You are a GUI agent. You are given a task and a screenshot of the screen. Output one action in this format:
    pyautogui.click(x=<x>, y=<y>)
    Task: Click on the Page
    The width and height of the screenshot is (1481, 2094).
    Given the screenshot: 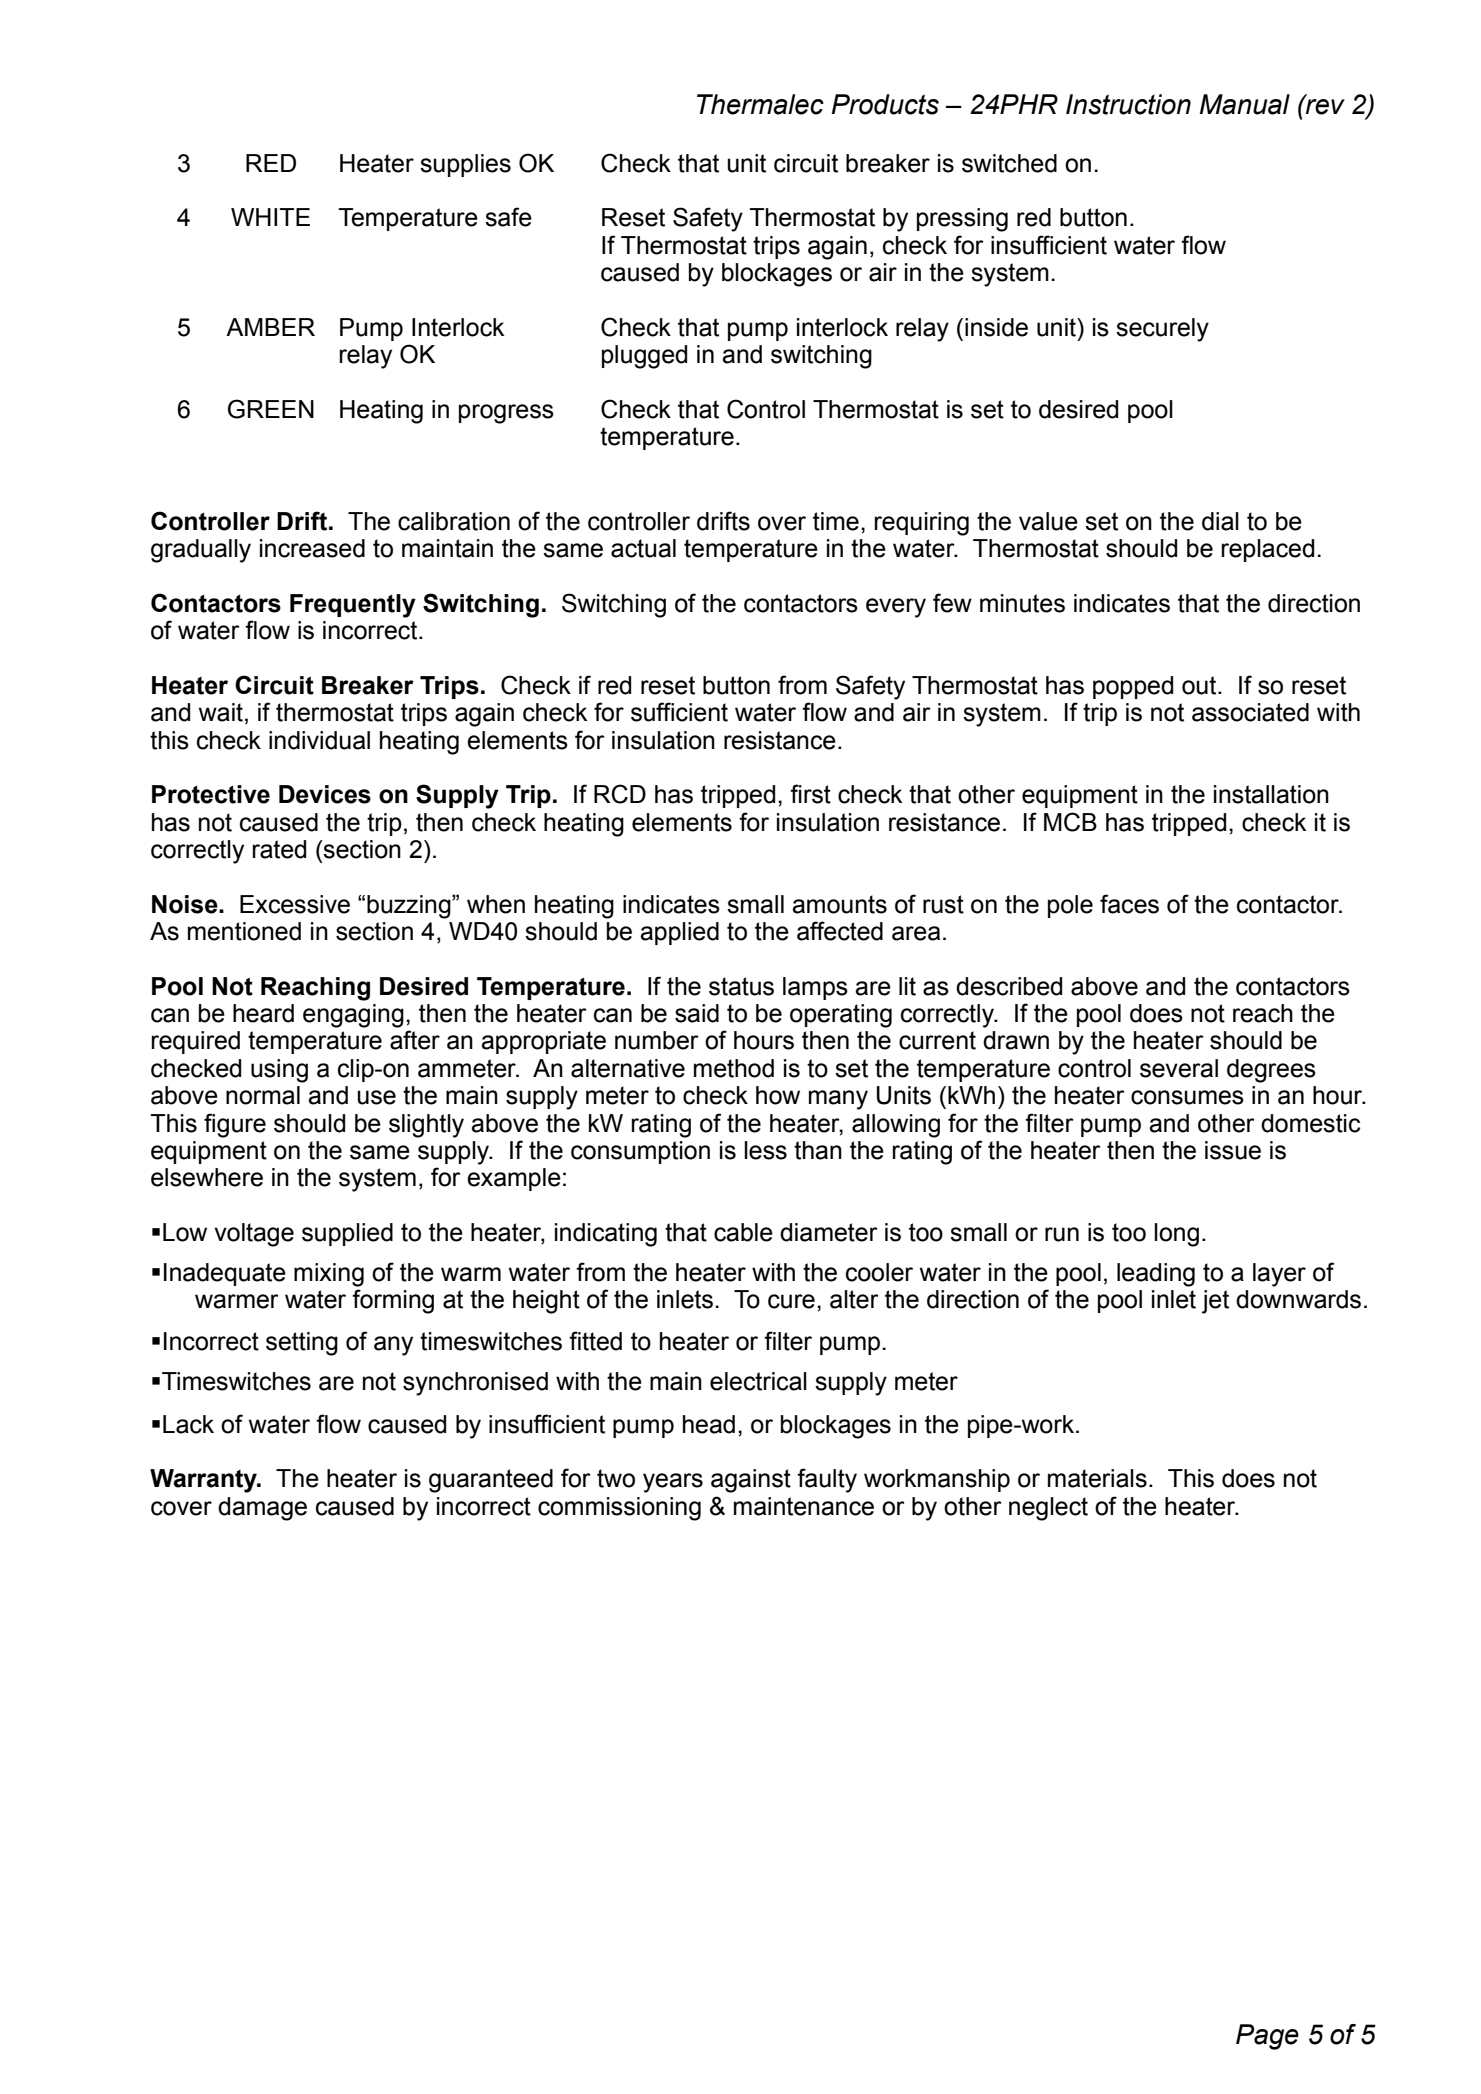 What is the action you would take?
    pyautogui.click(x=1267, y=2037)
